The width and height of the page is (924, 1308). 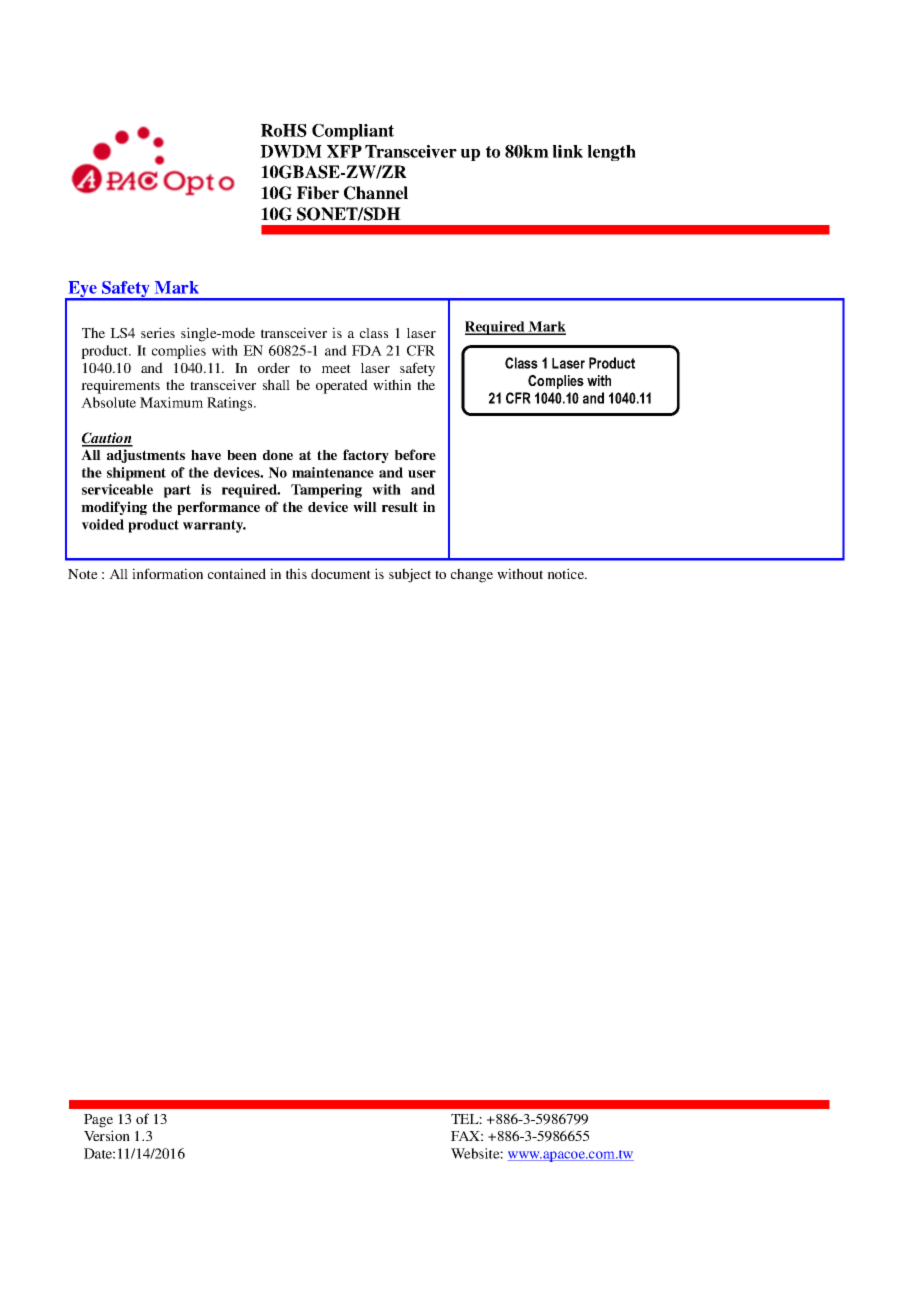 What do you see at coordinates (98, 1121) in the page?
I see `Page` at bounding box center [98, 1121].
